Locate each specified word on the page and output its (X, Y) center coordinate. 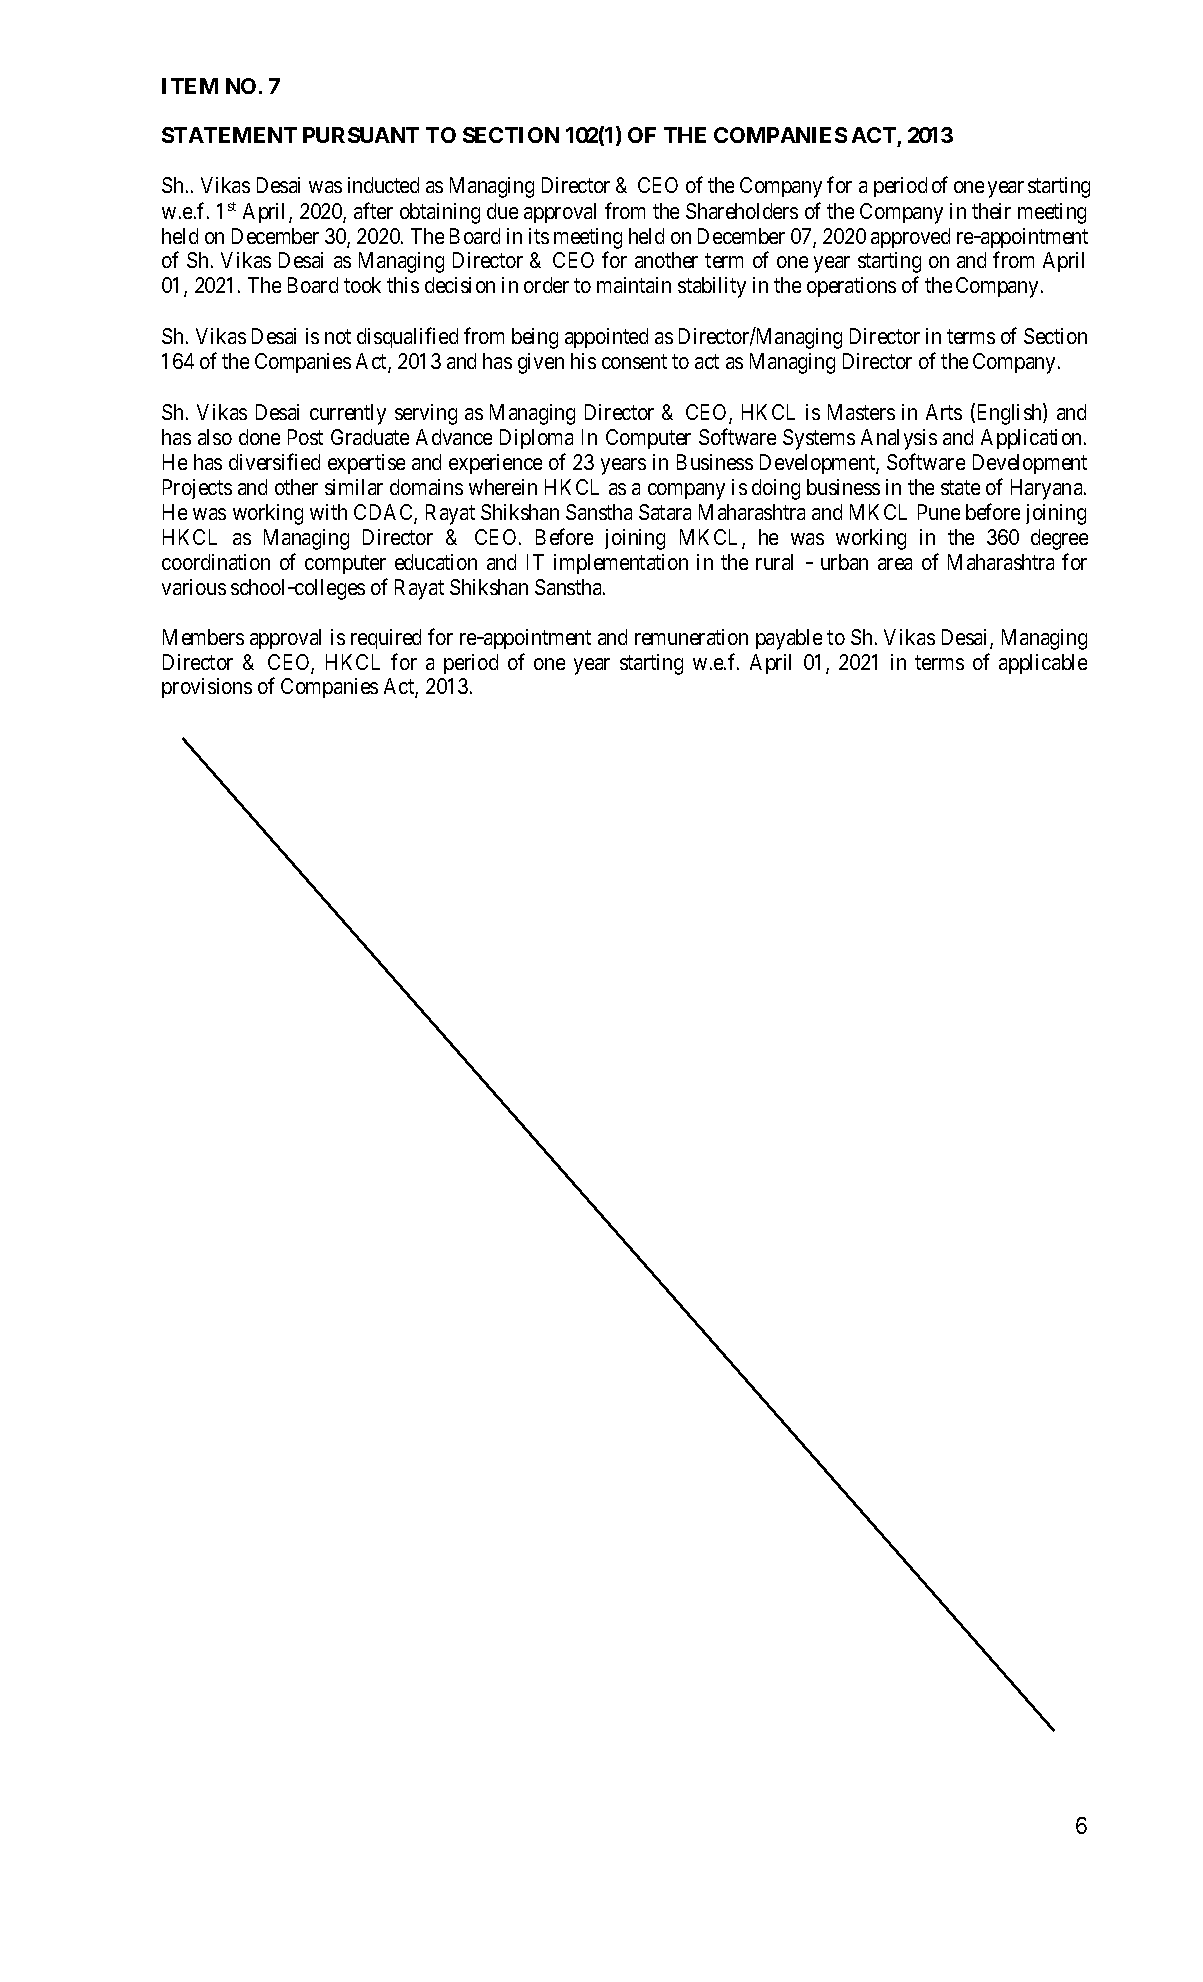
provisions (207, 688)
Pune (939, 512)
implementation (621, 564)
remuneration (691, 637)
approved (910, 238)
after (373, 210)
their (991, 211)
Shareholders (742, 211)
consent (634, 361)
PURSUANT (361, 135)
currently (348, 414)
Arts (944, 412)
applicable (1043, 664)
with (328, 512)
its (539, 236)
